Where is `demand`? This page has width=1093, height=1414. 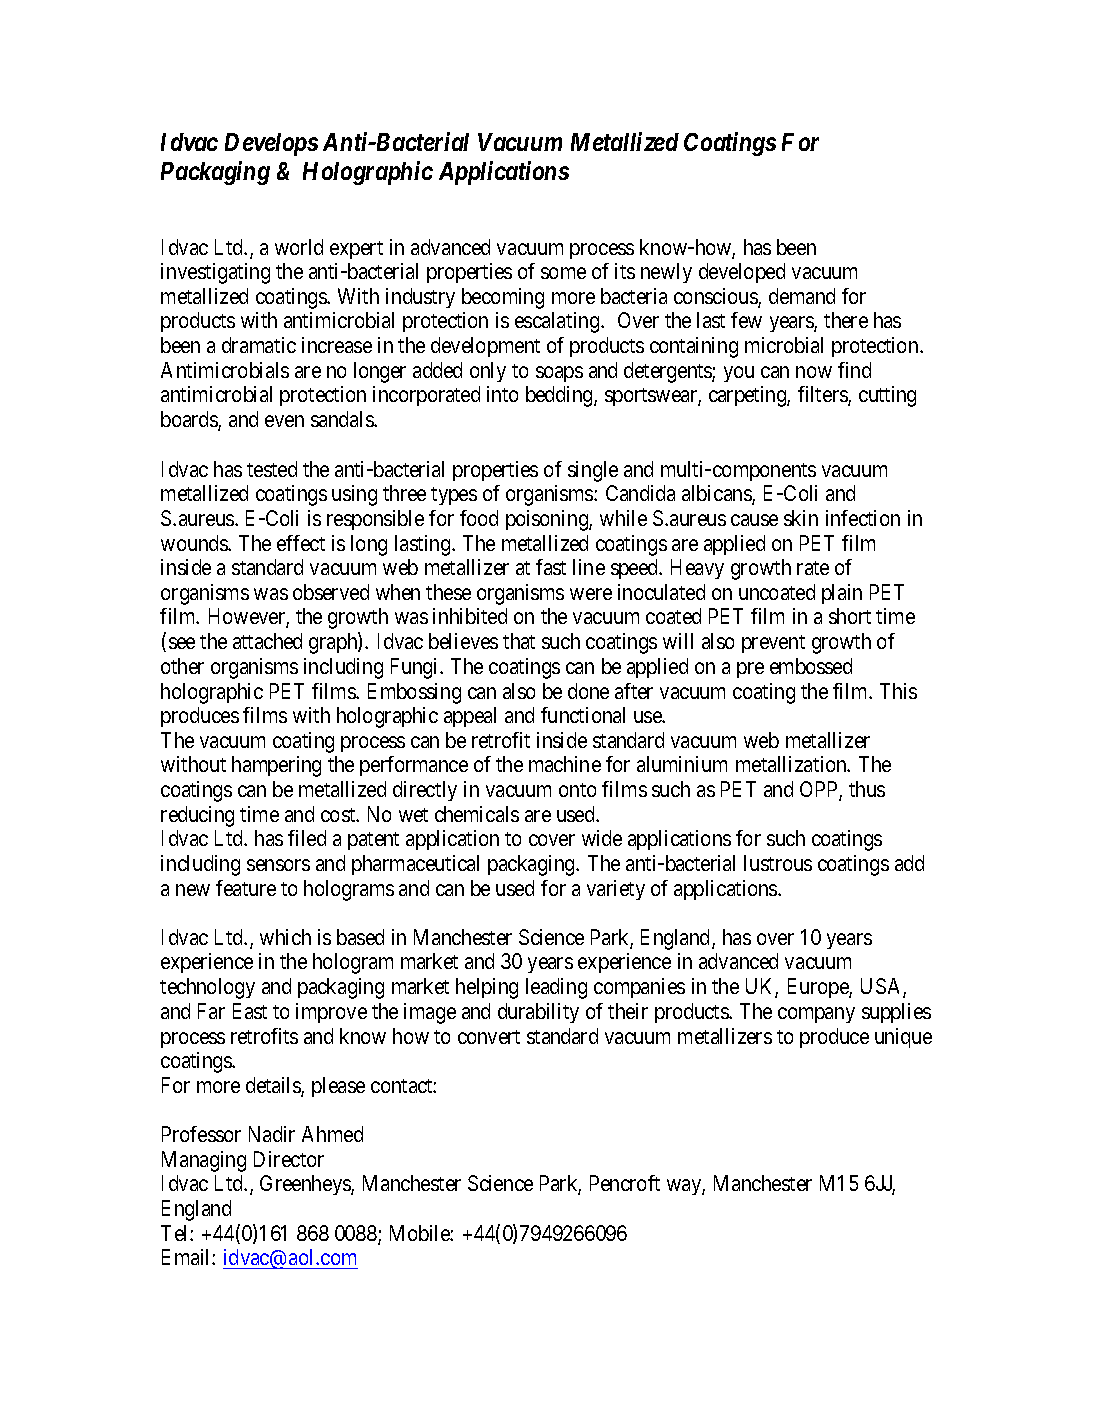 demand is located at coordinates (802, 296).
